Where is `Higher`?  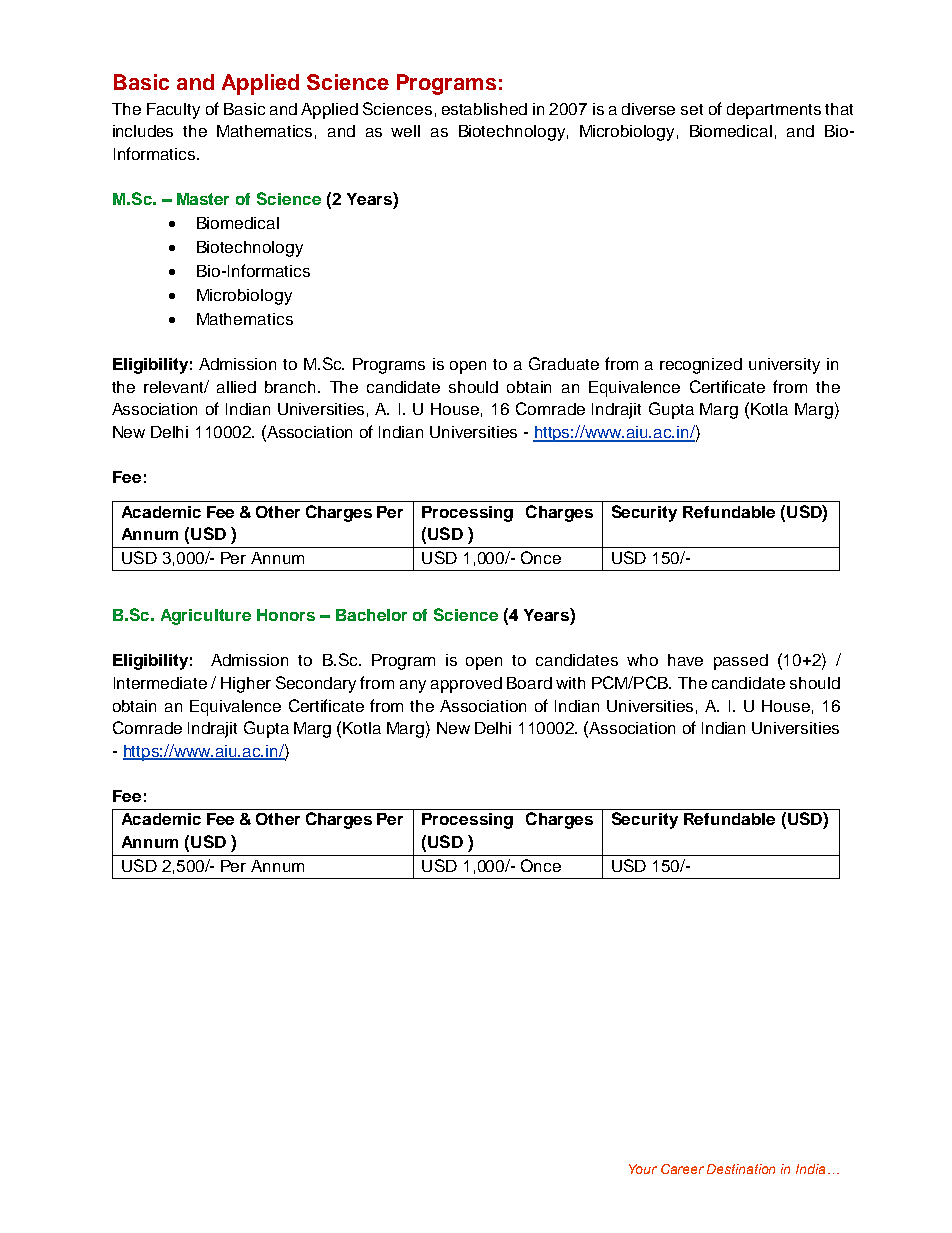 Higher is located at coordinates (246, 685).
